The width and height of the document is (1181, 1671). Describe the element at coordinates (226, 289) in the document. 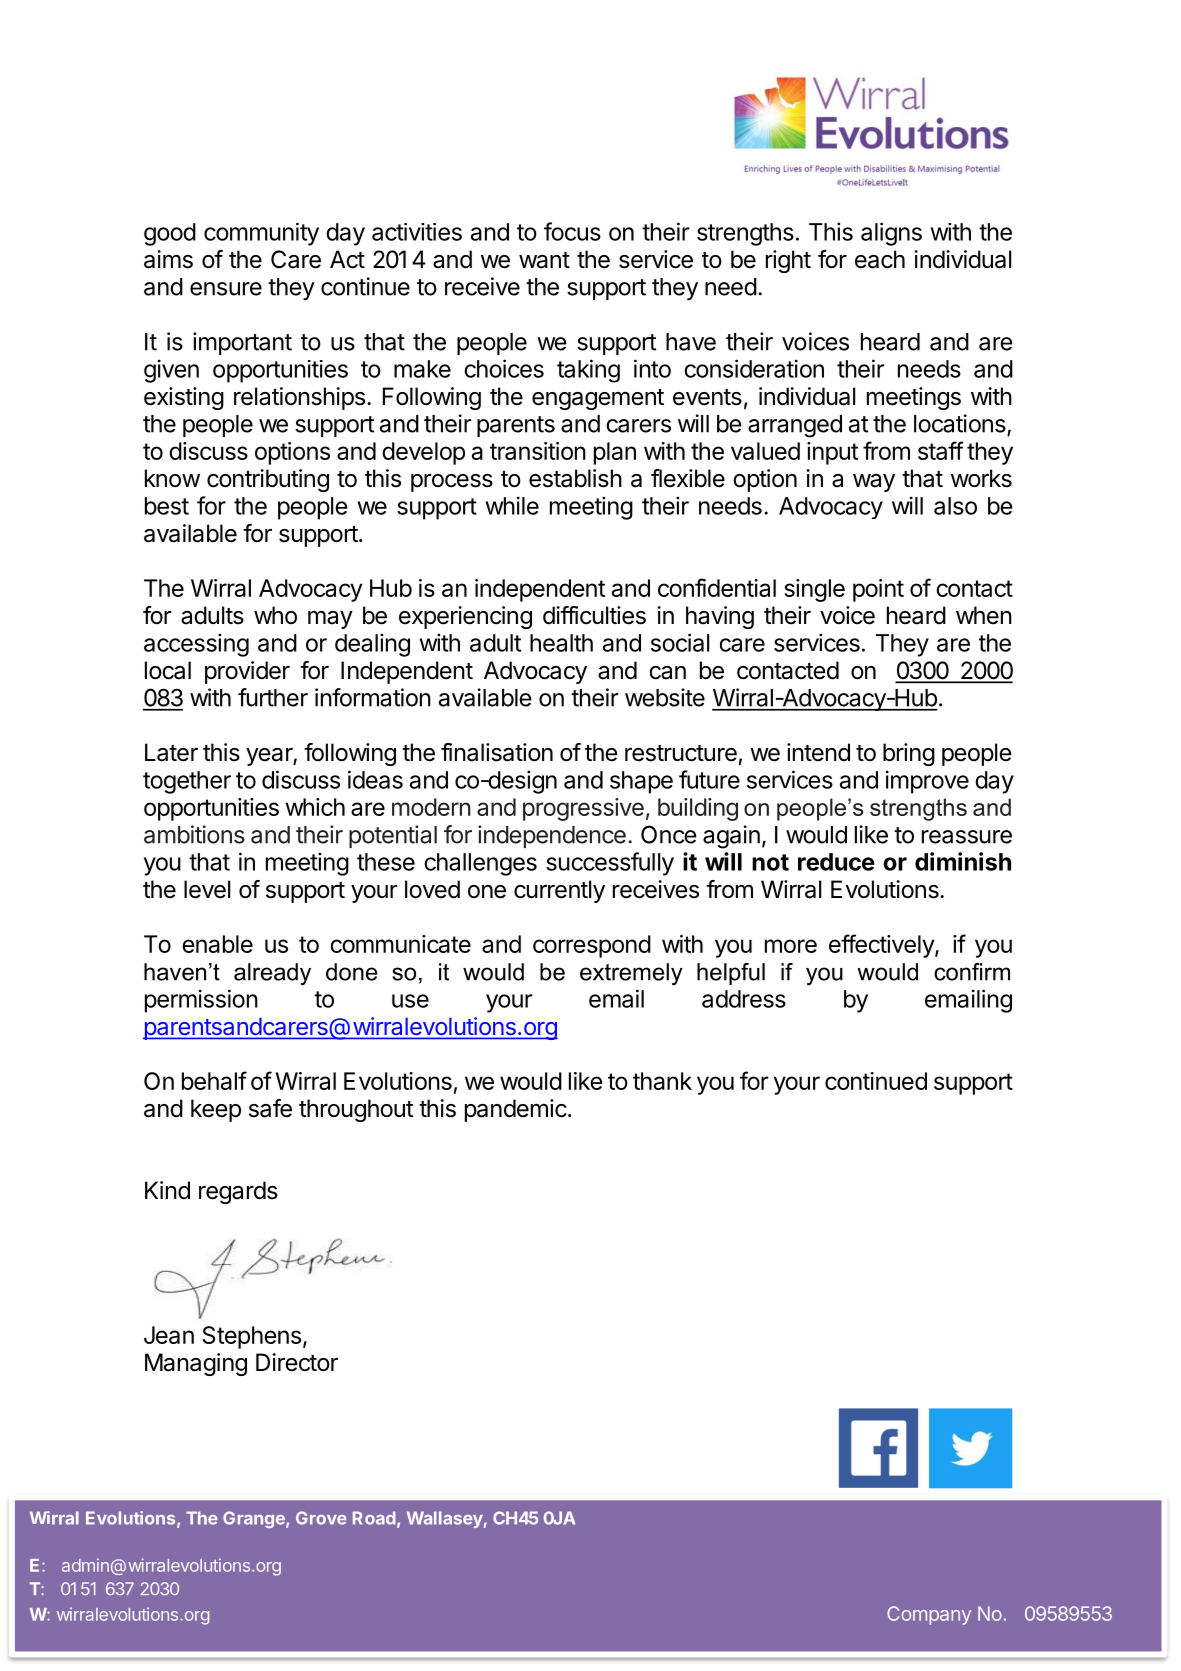

I see `ensure` at that location.
